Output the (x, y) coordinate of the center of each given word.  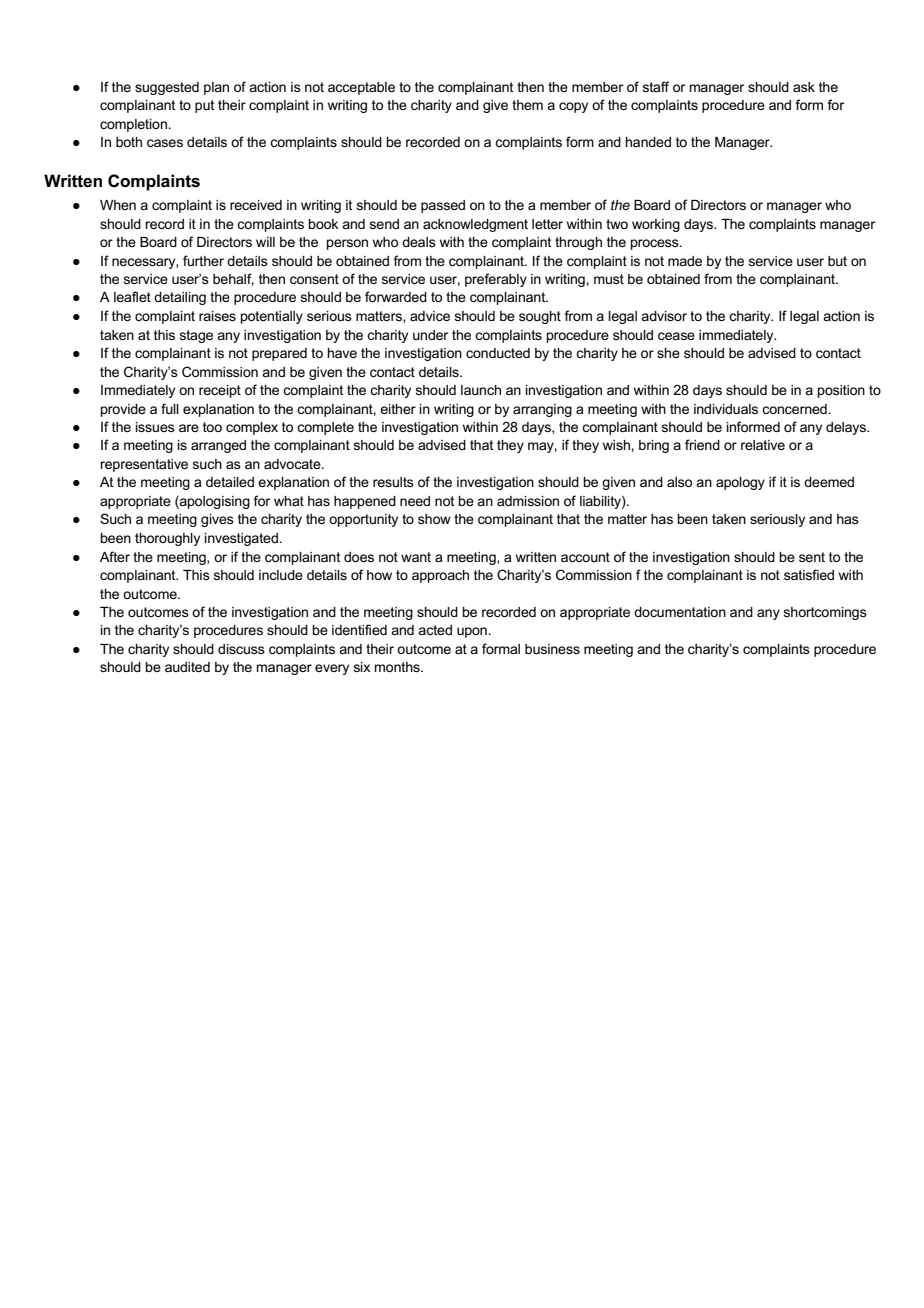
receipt (220, 391)
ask (804, 87)
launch (481, 390)
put (205, 106)
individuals (726, 409)
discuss (241, 649)
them (527, 105)
